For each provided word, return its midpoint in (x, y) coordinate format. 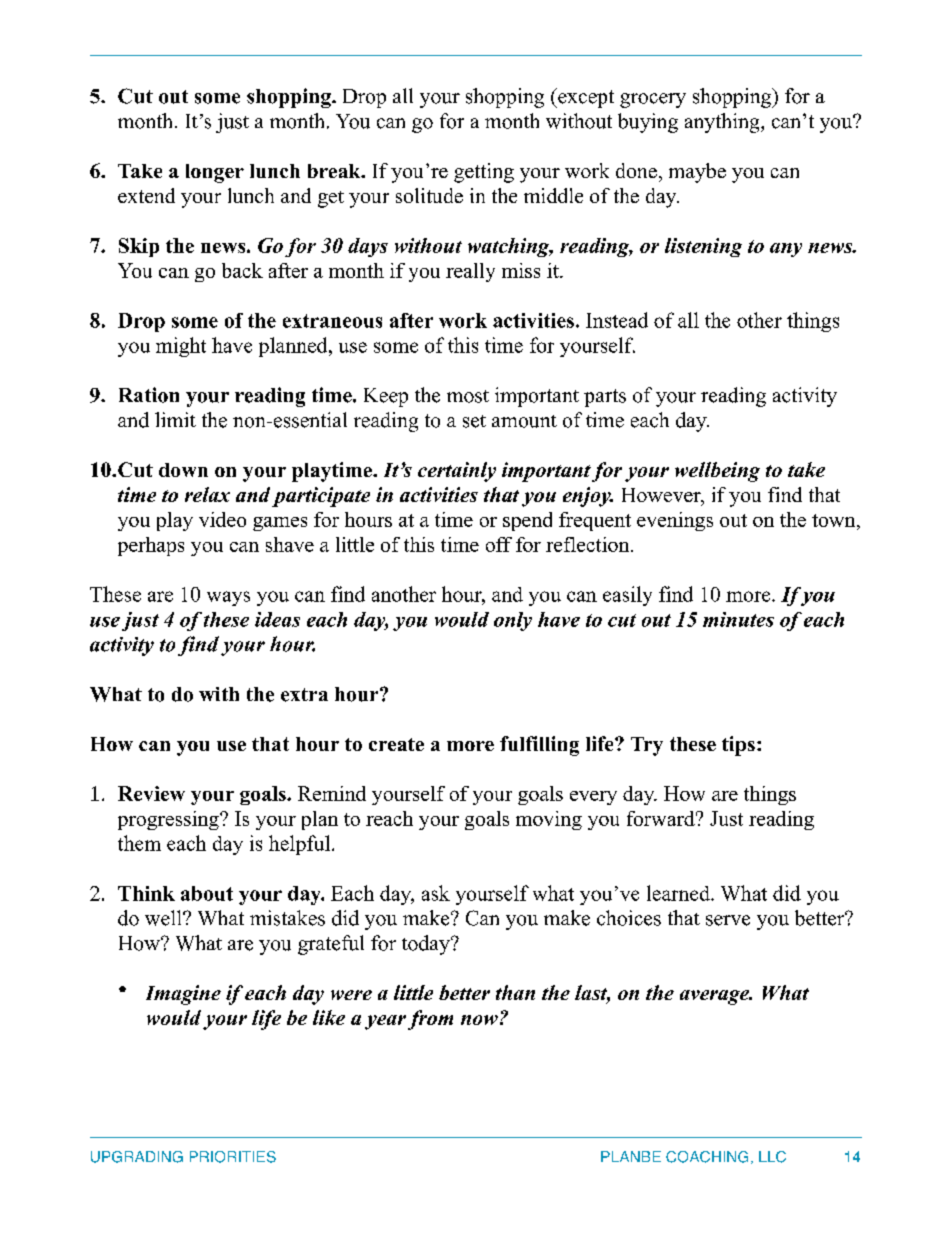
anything (723, 123)
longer (215, 173)
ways (228, 598)
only (513, 621)
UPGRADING (137, 1157)
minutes (738, 619)
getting (484, 173)
